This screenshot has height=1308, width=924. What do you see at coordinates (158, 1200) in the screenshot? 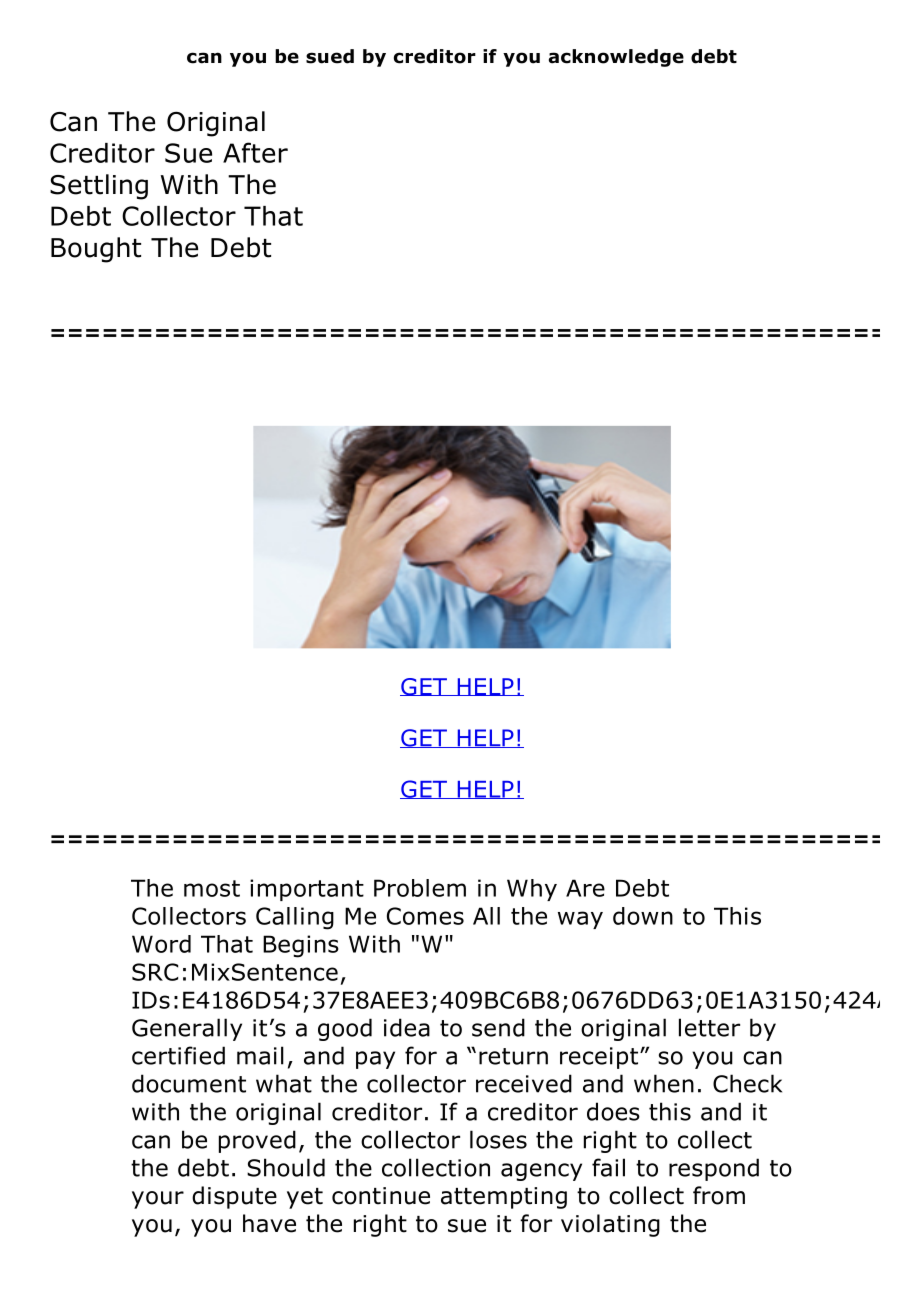
I see `your` at bounding box center [158, 1200].
